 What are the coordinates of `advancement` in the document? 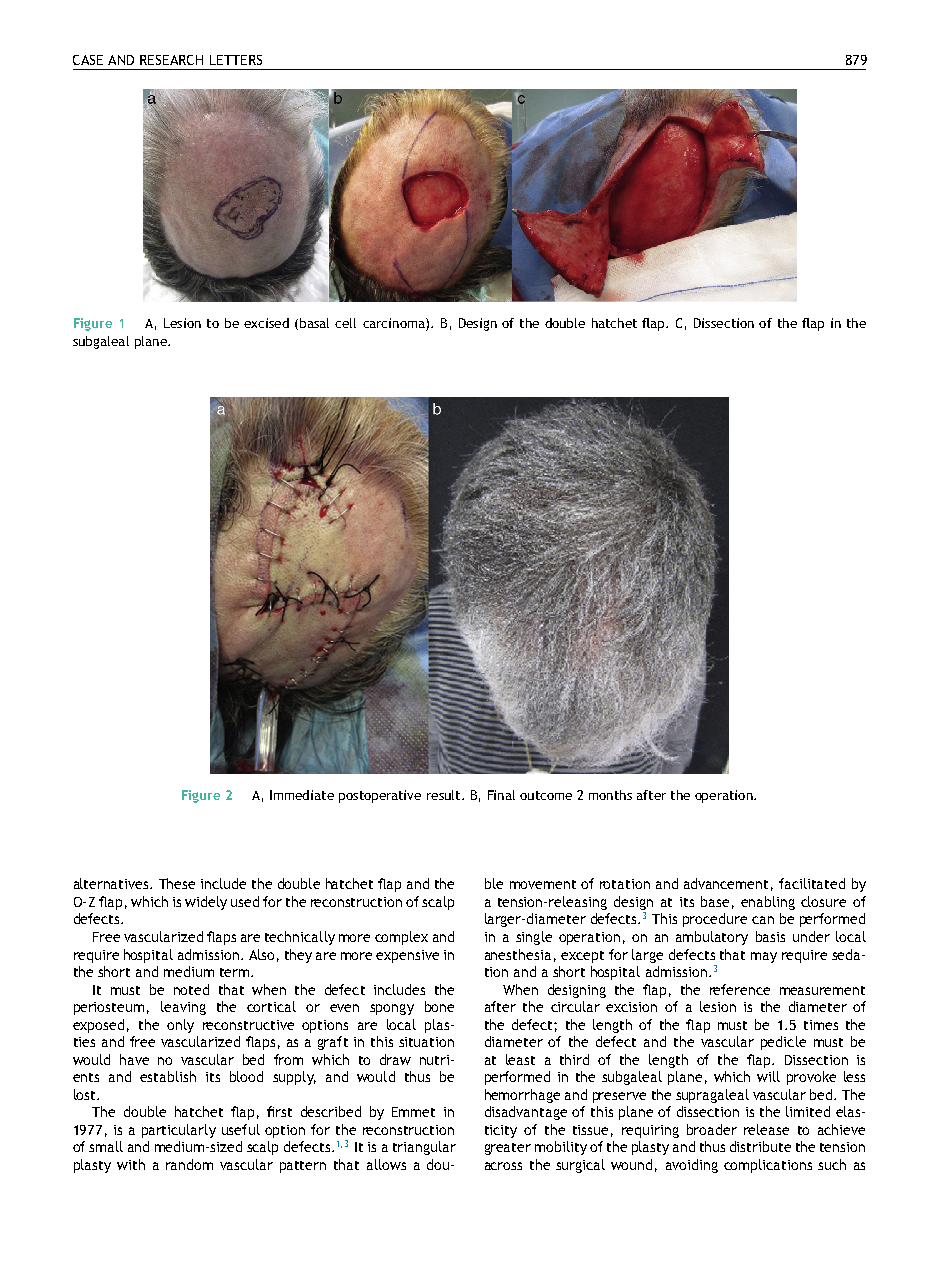 It's located at (726, 883).
